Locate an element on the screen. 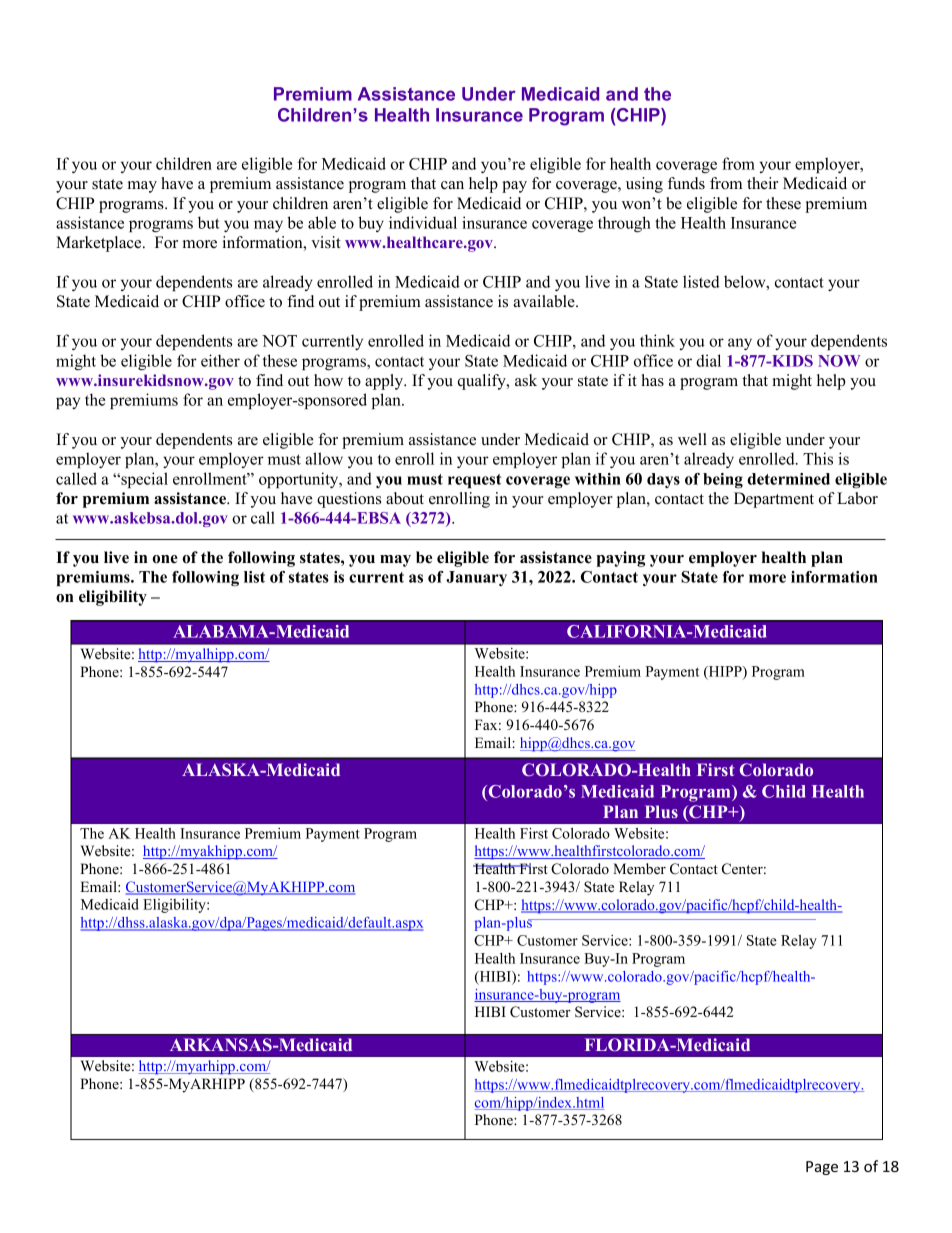 This screenshot has width=952, height=1233. January is located at coordinates (476, 578).
